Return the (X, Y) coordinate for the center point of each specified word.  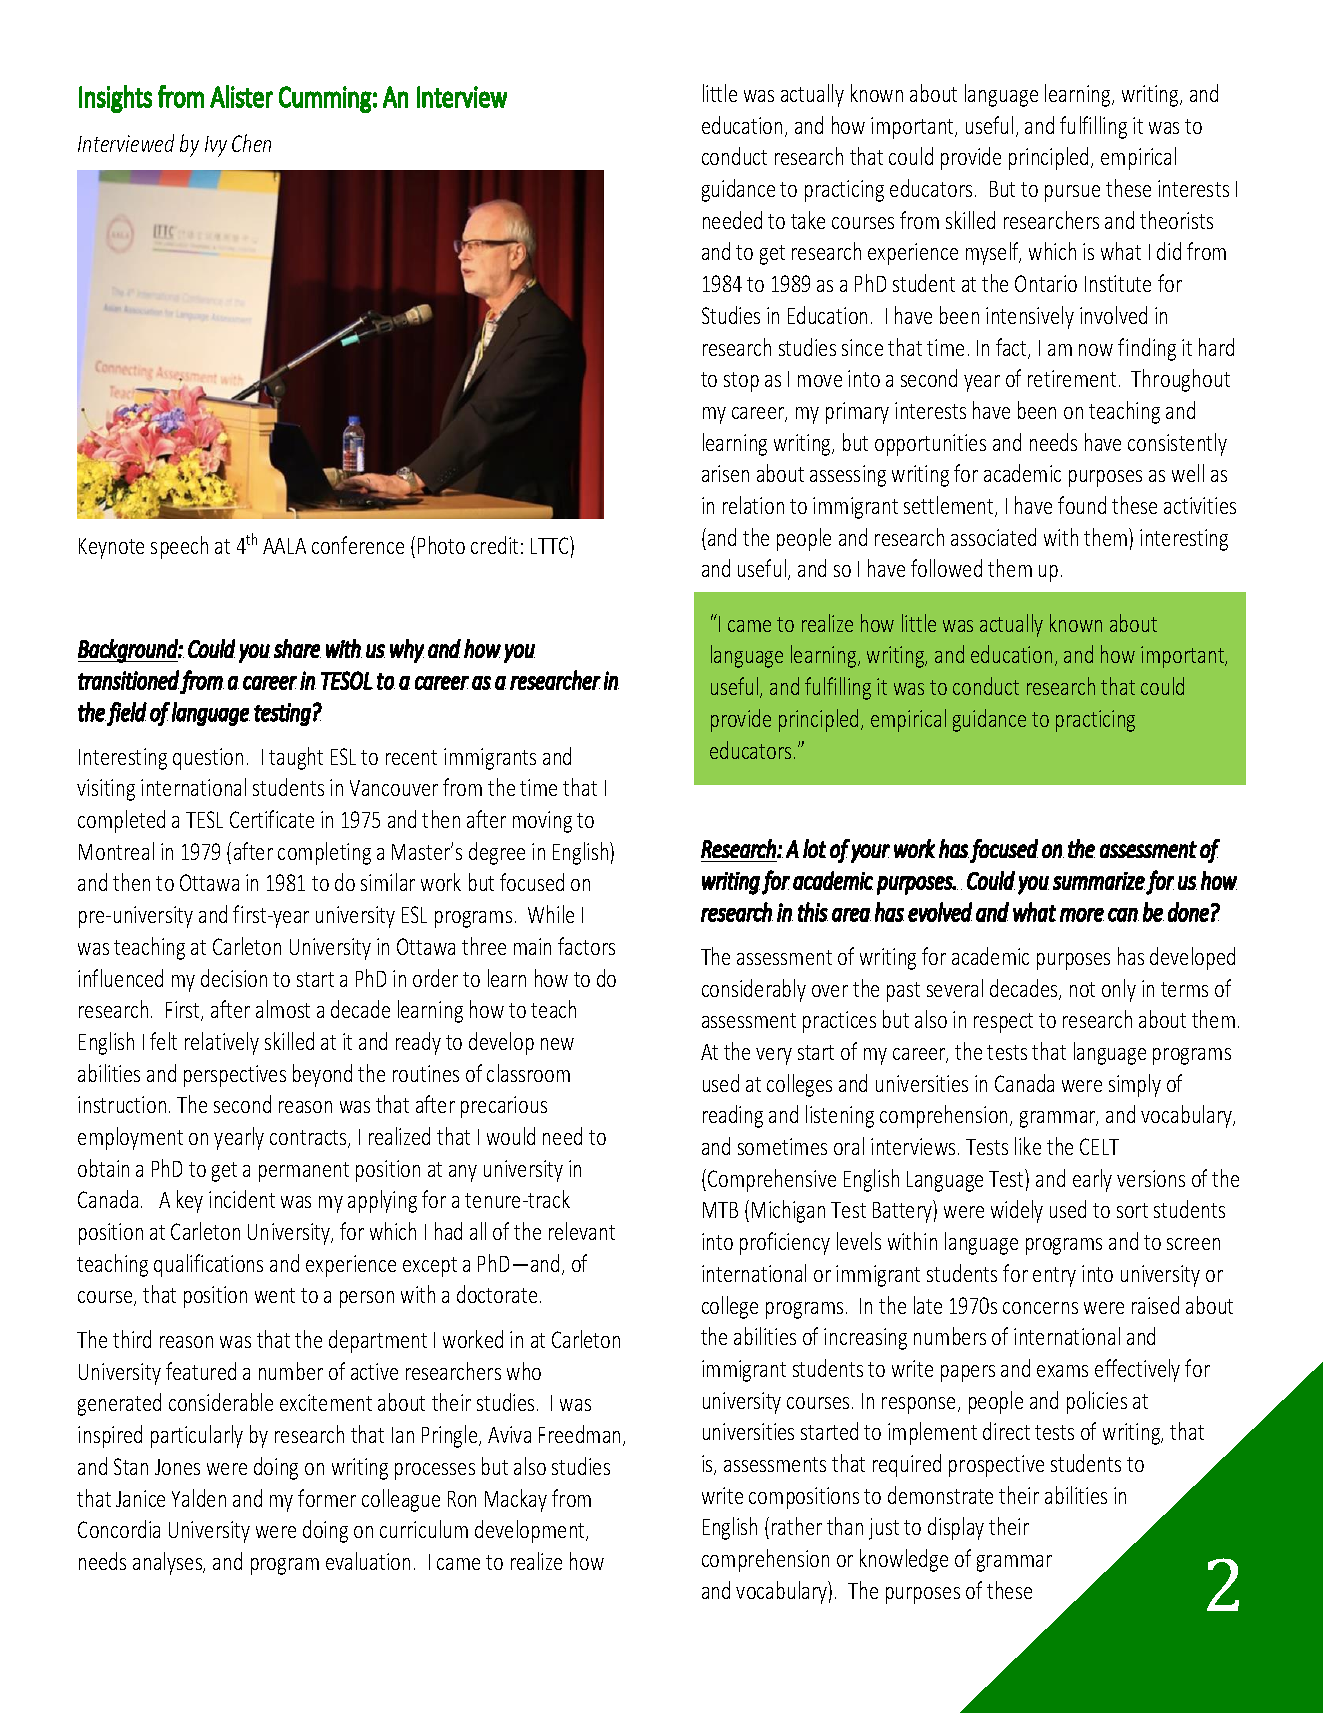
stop (741, 382)
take (808, 220)
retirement (1072, 378)
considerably (754, 990)
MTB (720, 1210)
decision (234, 978)
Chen (251, 143)
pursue (1072, 193)
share (297, 648)
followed (946, 568)
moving (542, 822)
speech (179, 547)
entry (1054, 1277)
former (327, 1498)
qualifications (208, 1265)
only (1119, 990)
